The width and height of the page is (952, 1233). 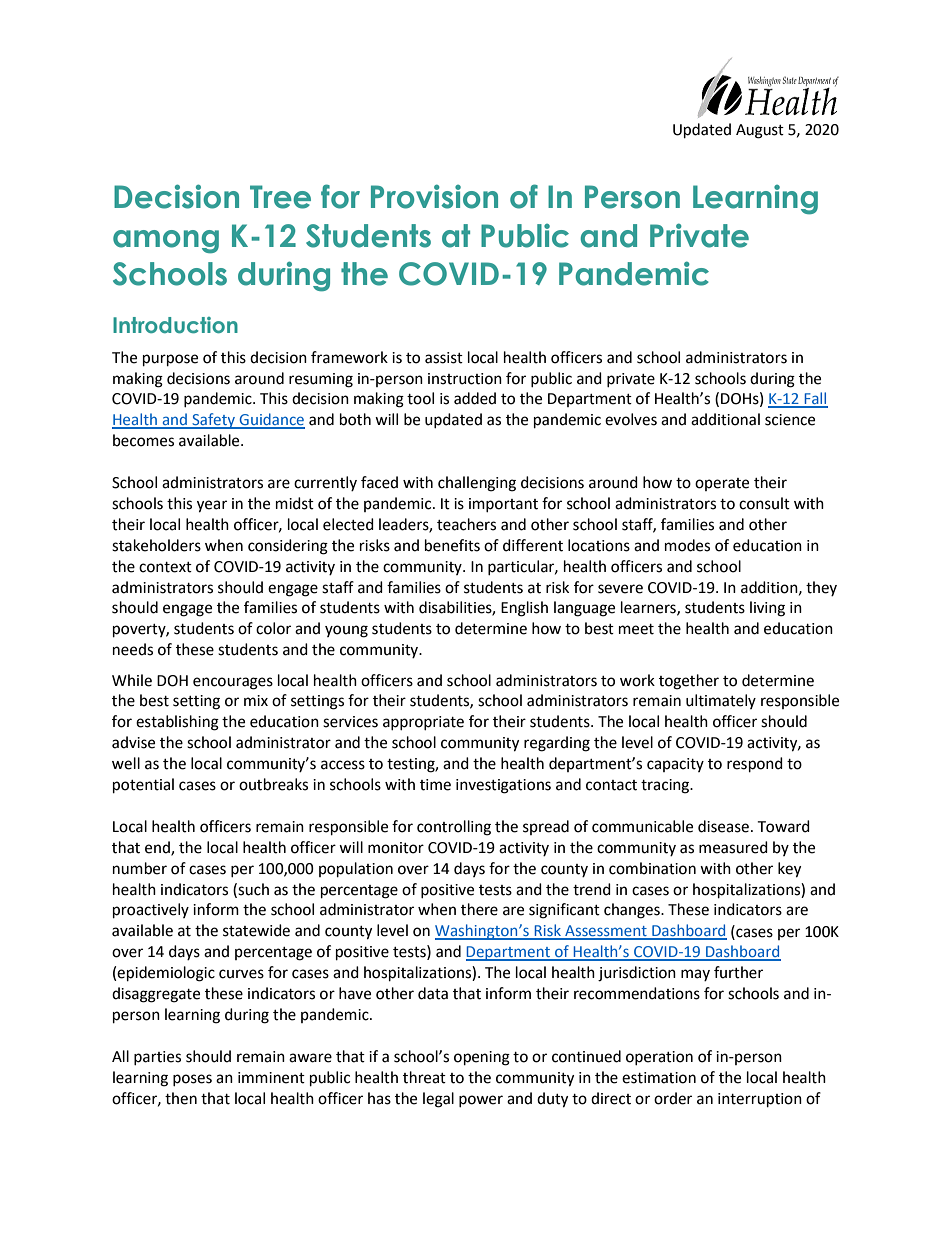 What do you see at coordinates (434, 196) in the page?
I see `Provision` at bounding box center [434, 196].
